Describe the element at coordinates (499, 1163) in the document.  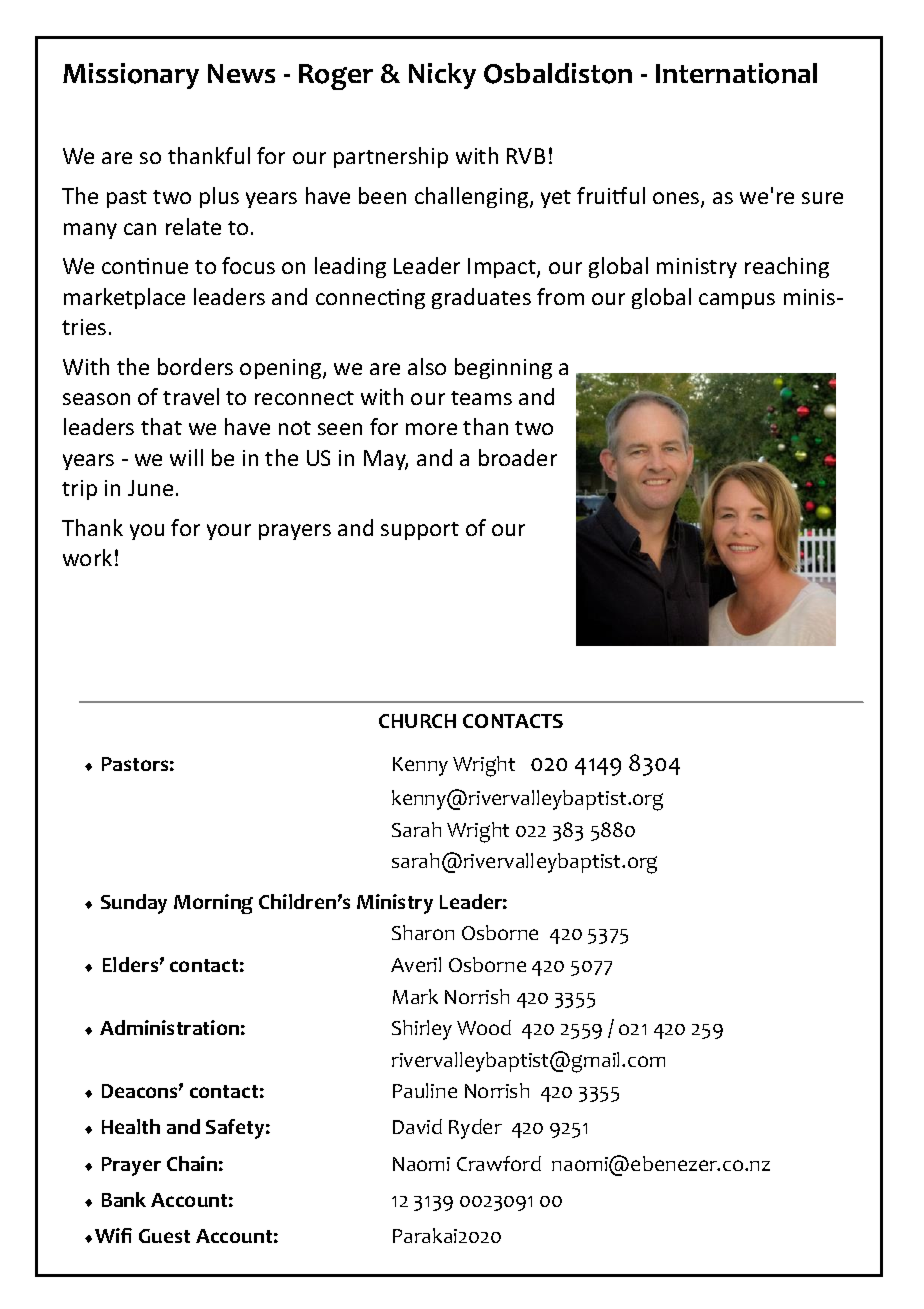
I see `Crawford` at that location.
